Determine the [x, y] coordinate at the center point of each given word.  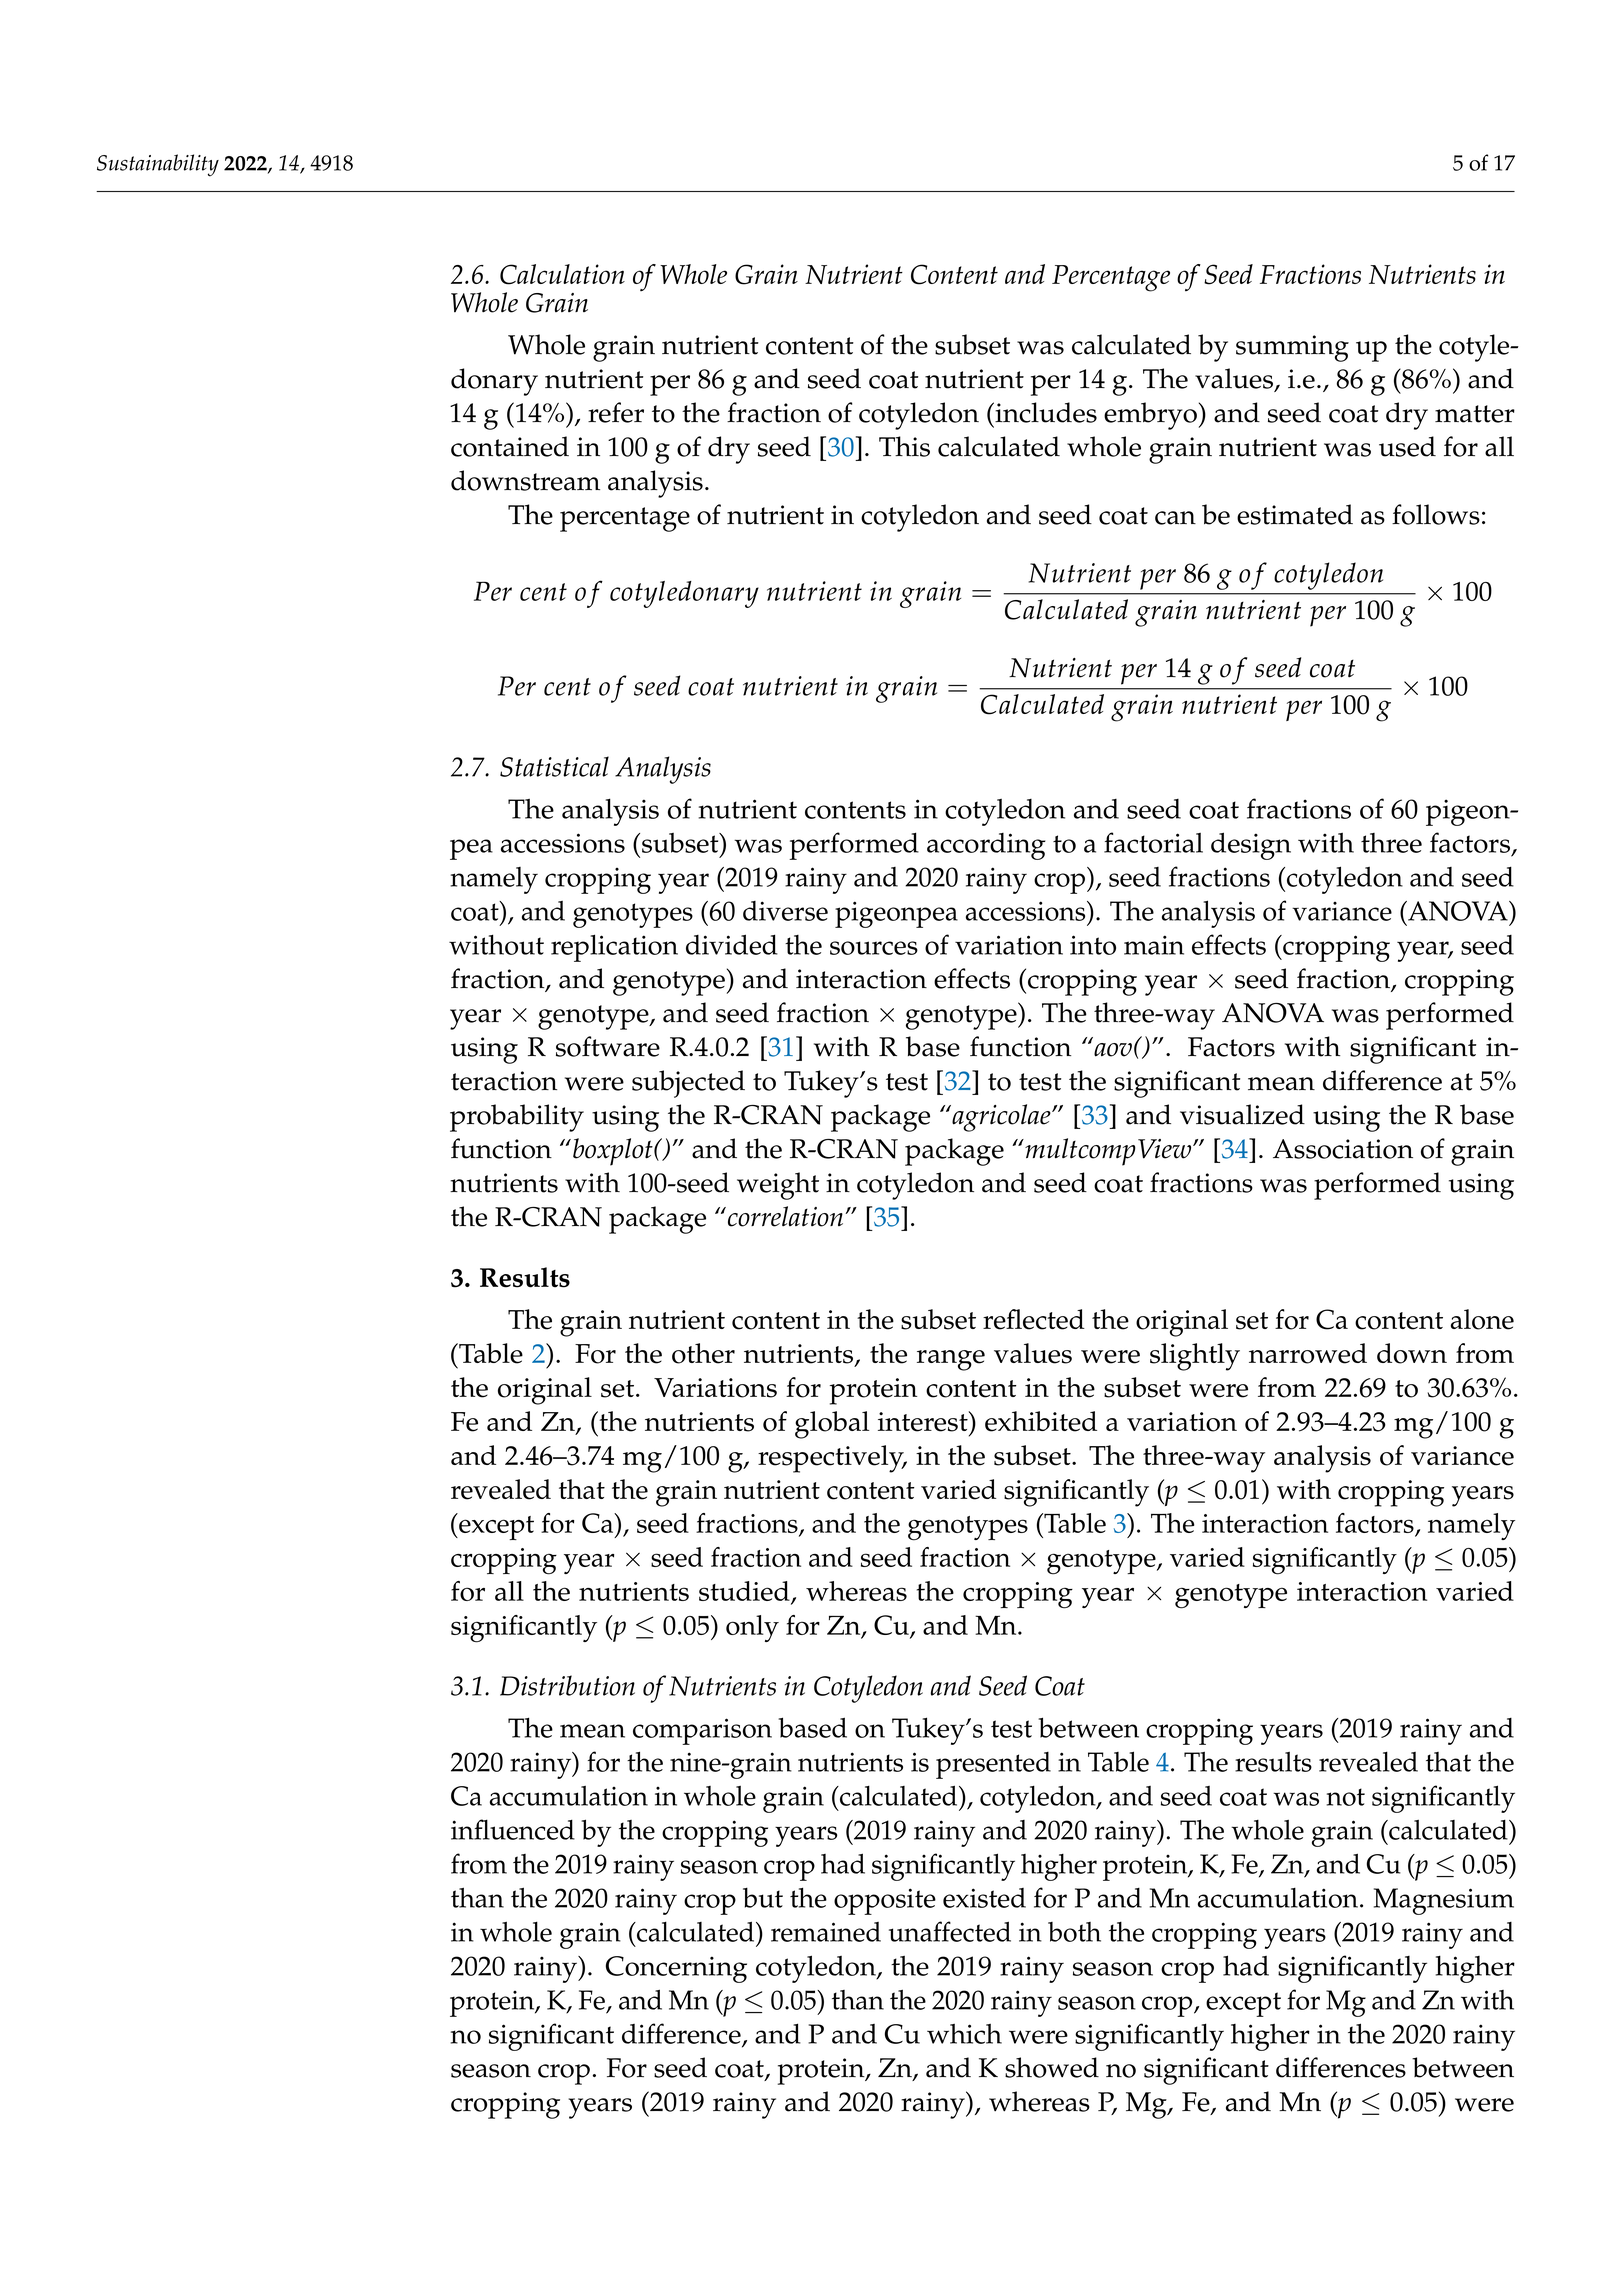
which [964, 2034]
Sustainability [158, 165]
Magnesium [1444, 1901]
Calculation [562, 274]
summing [1292, 348]
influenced [513, 1829]
